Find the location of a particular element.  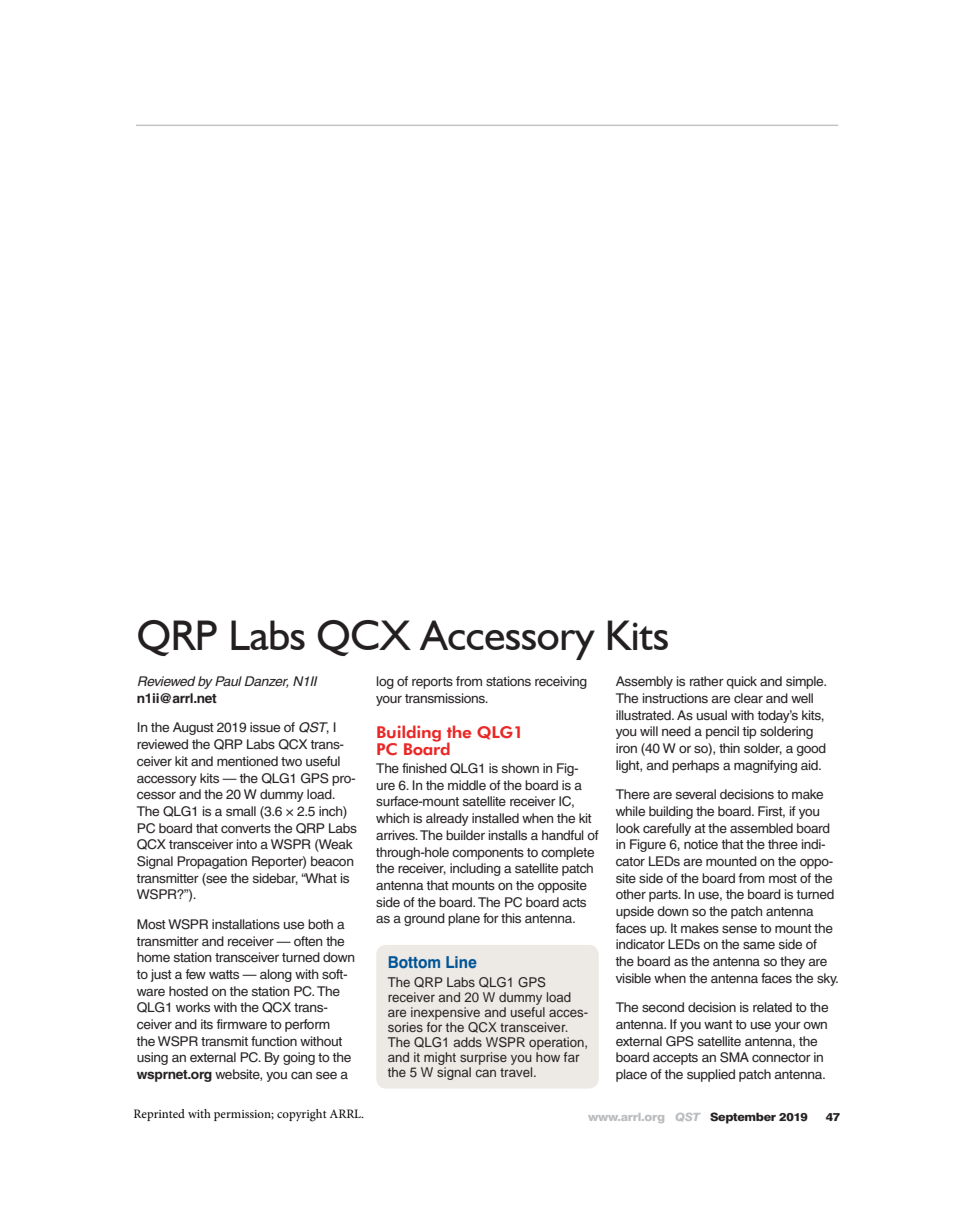

reports is located at coordinates (432, 683).
